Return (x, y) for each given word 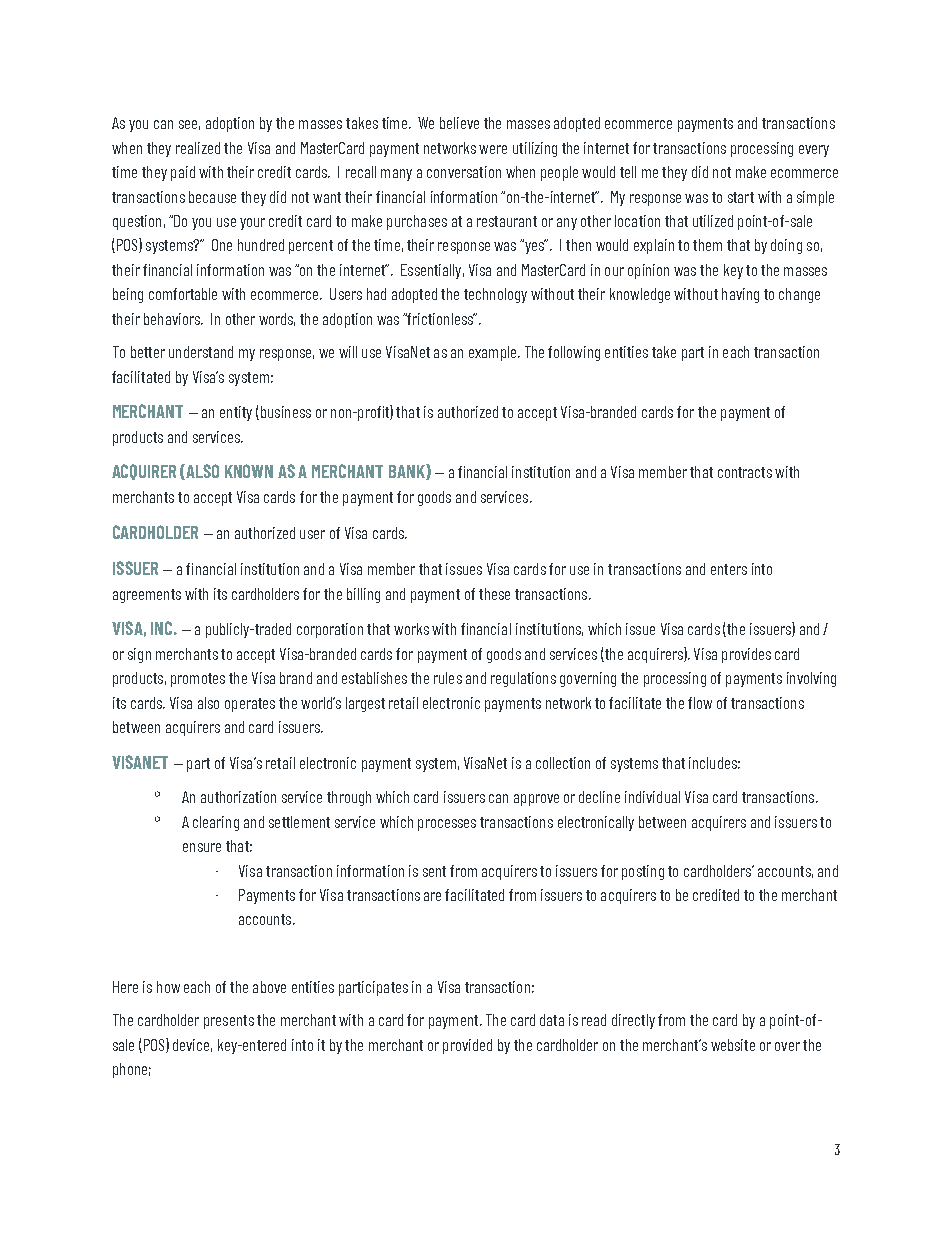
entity (236, 413)
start (741, 197)
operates (250, 705)
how (168, 987)
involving (811, 679)
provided (467, 1046)
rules (448, 678)
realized (198, 148)
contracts (745, 472)
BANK (408, 472)
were (493, 149)
